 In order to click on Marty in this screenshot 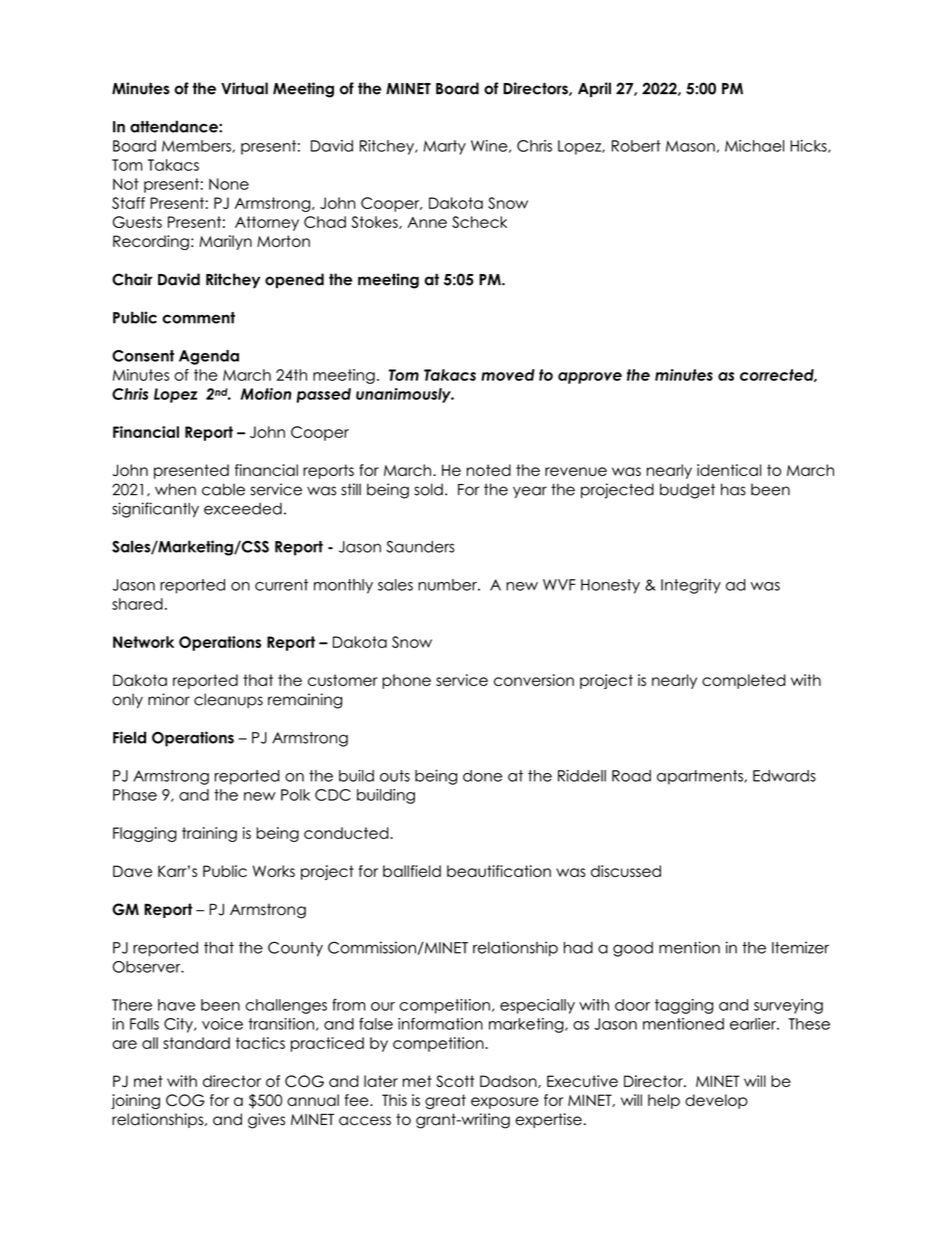, I will do `click(444, 147)`.
